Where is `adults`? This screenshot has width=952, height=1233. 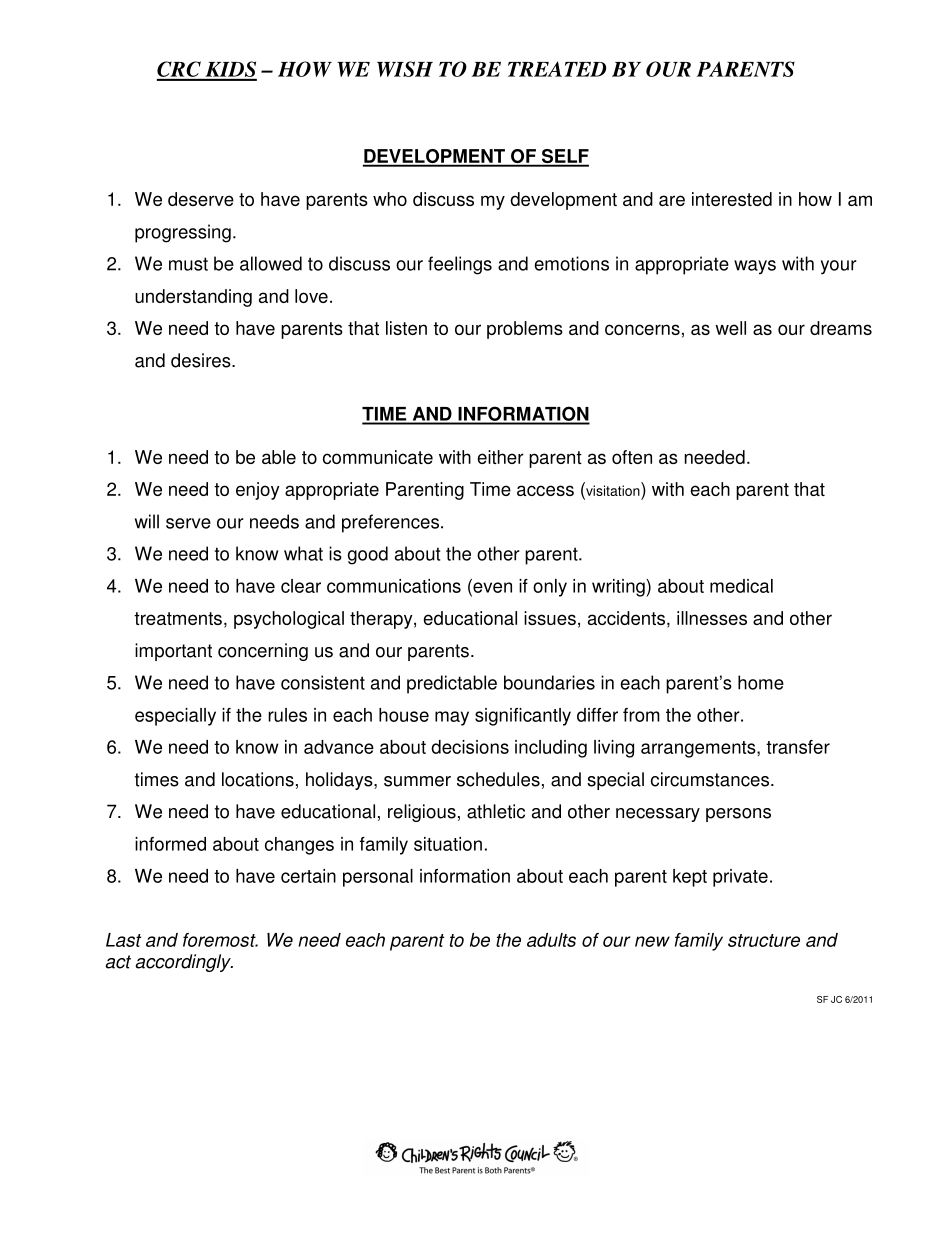 adults is located at coordinates (551, 940).
